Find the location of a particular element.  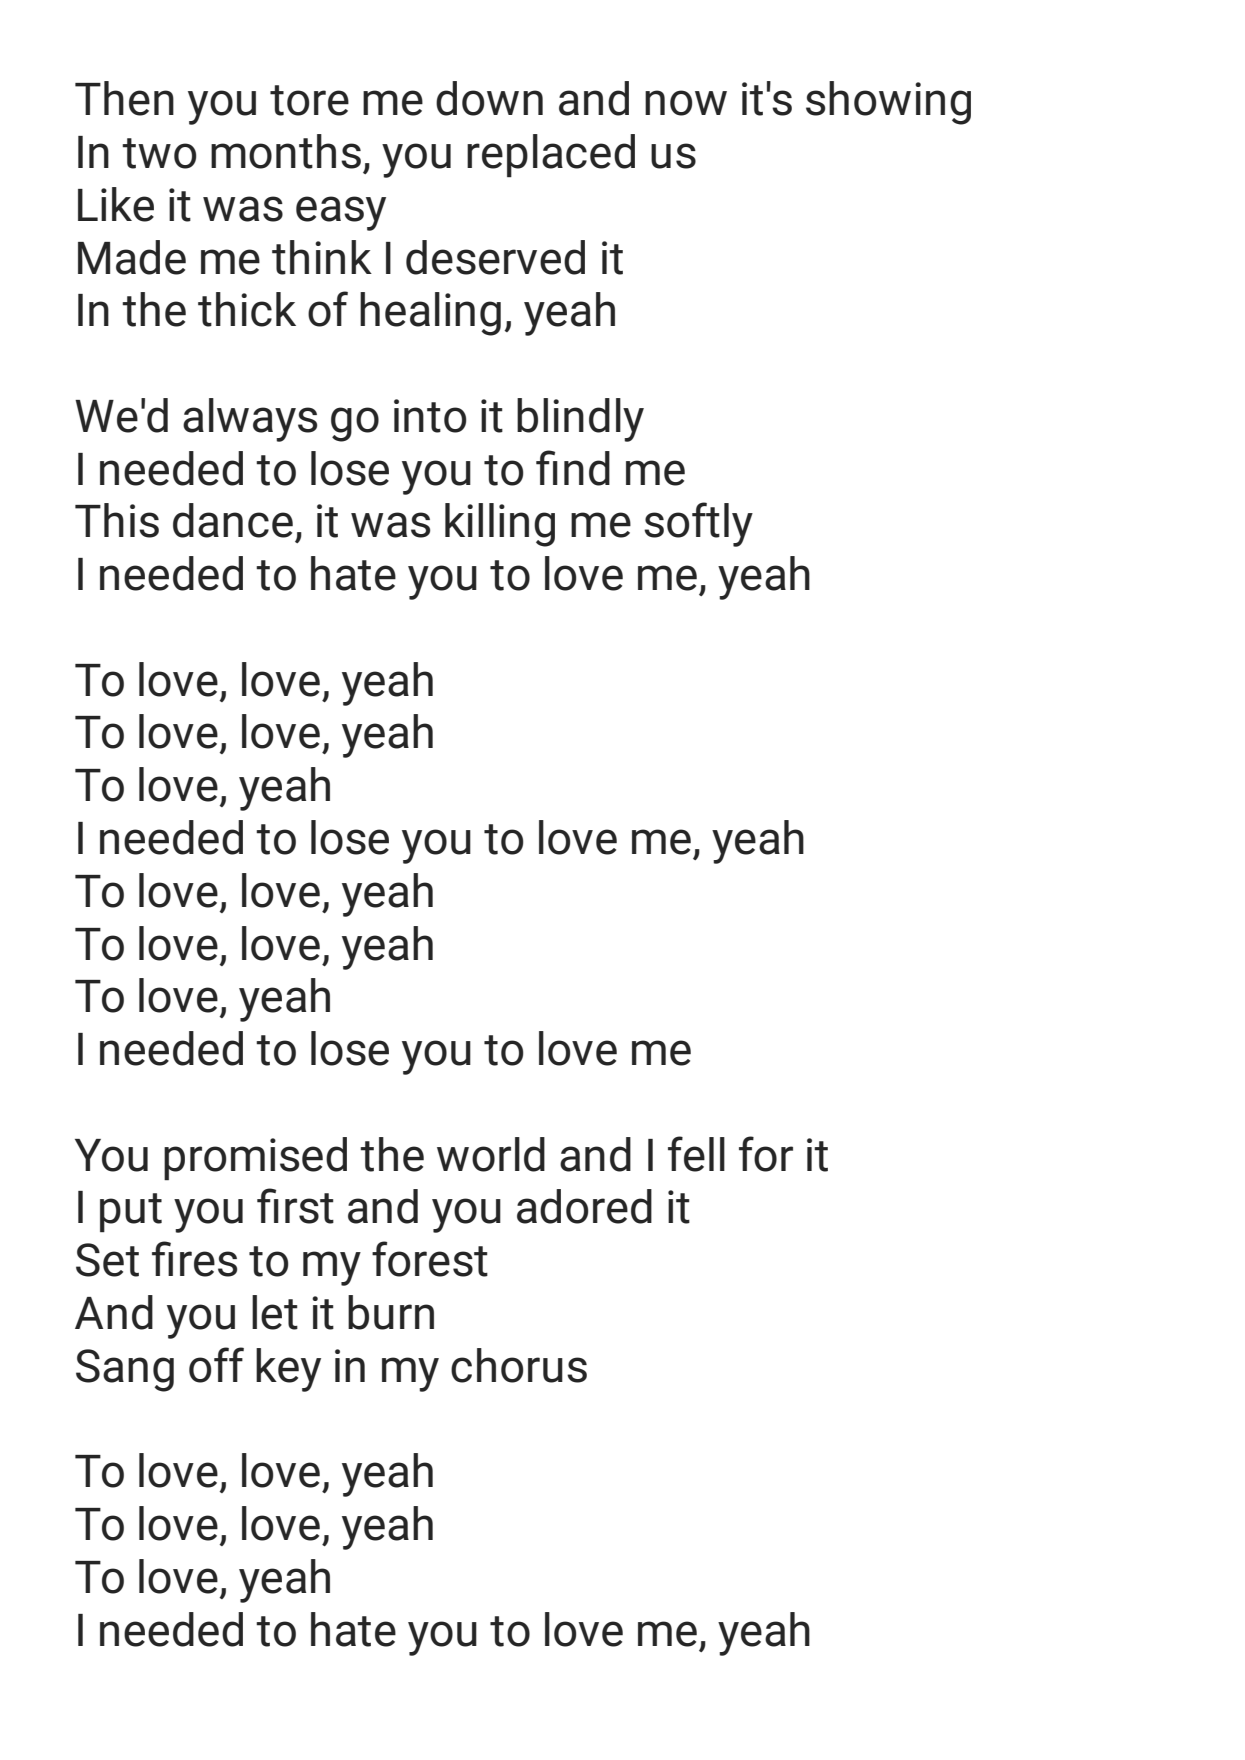

softly is located at coordinates (698, 524).
